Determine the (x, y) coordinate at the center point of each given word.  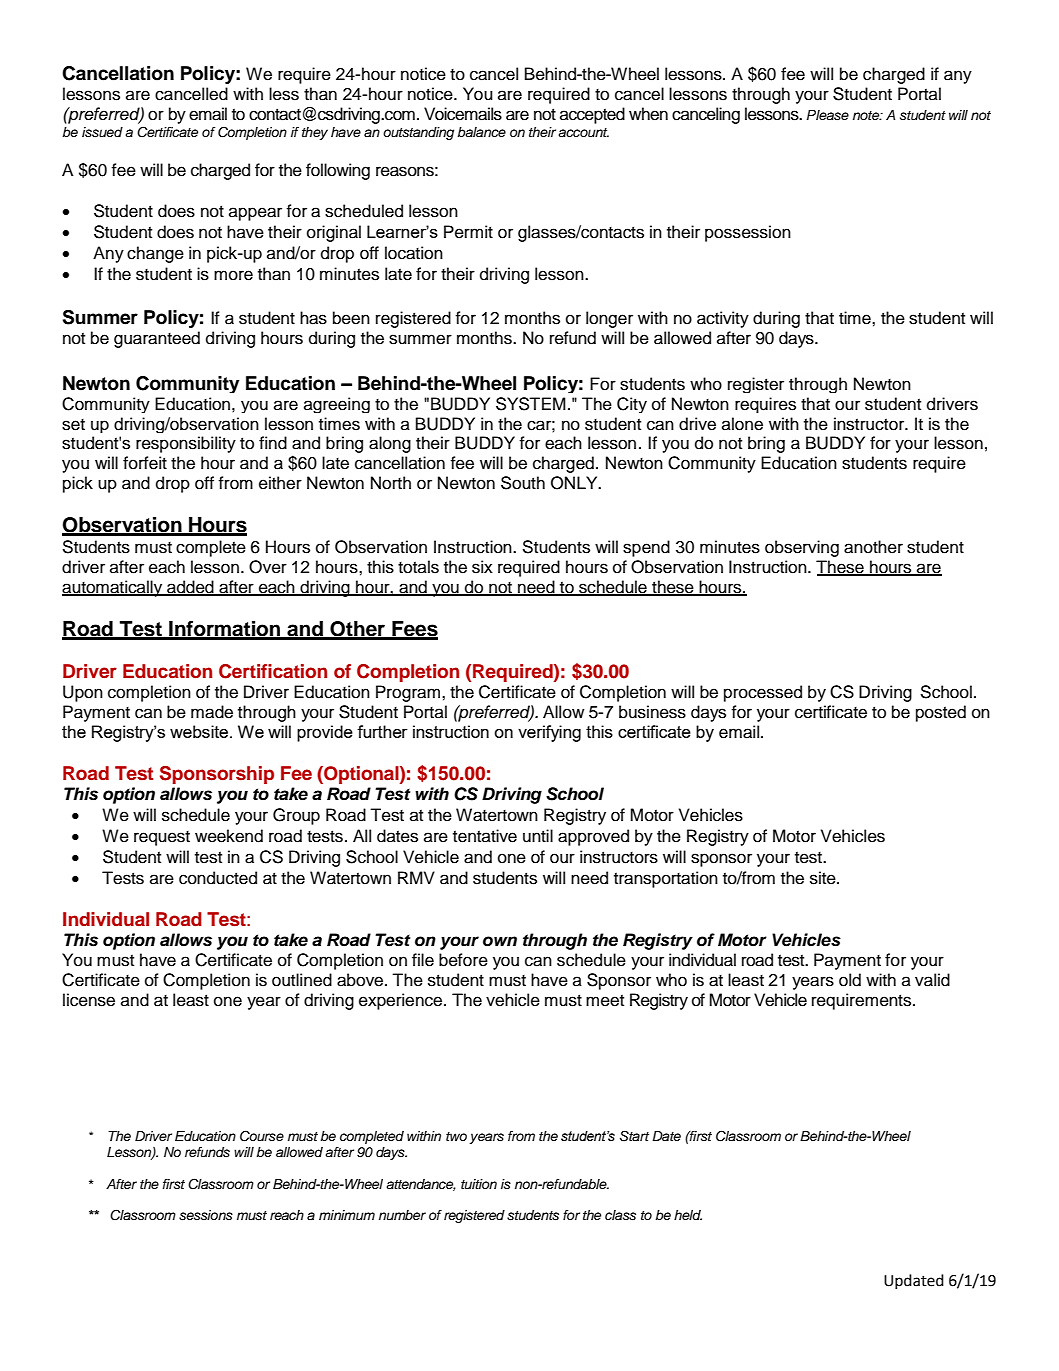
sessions (206, 1215)
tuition (479, 1184)
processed (763, 693)
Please (828, 115)
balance (481, 132)
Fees (414, 630)
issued (102, 132)
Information (225, 630)
